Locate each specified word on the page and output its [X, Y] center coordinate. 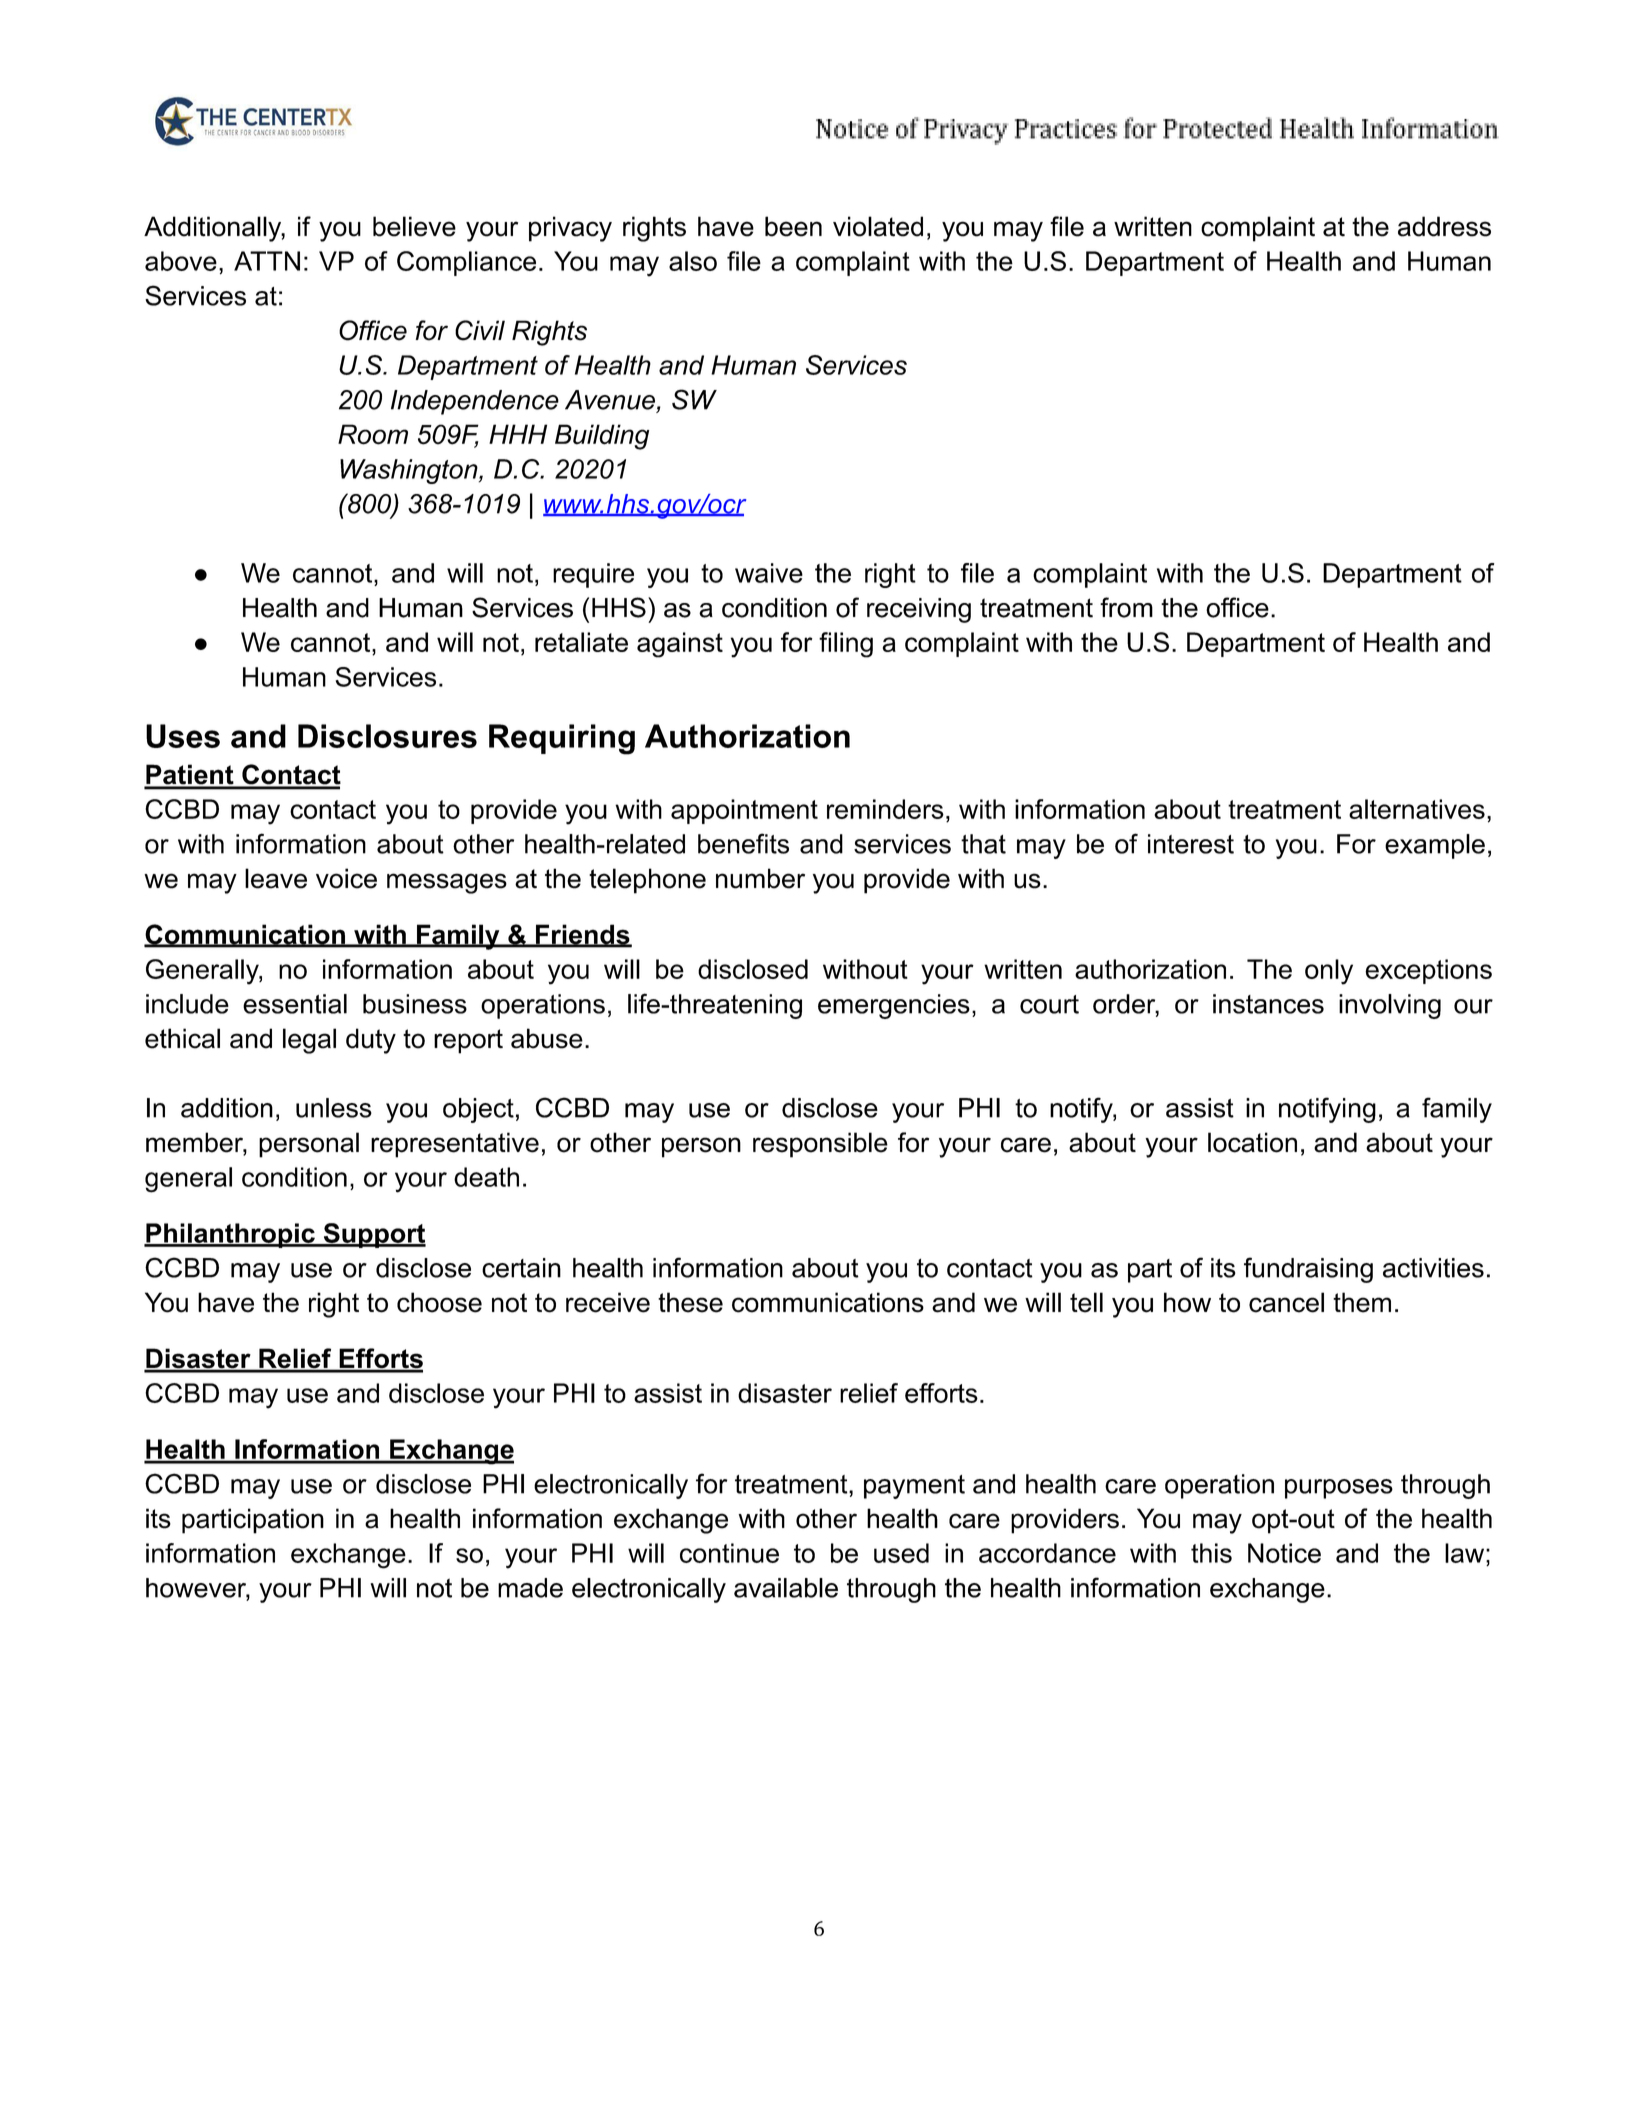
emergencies [894, 1006]
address [1444, 226]
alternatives [1417, 809]
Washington [410, 471]
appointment [744, 811]
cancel [1286, 1302]
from [1126, 607]
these [690, 1302]
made [530, 1588]
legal [309, 1041]
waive [769, 573]
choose [439, 1302]
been [793, 226]
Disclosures [387, 736]
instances [1268, 1004]
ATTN [267, 261]
